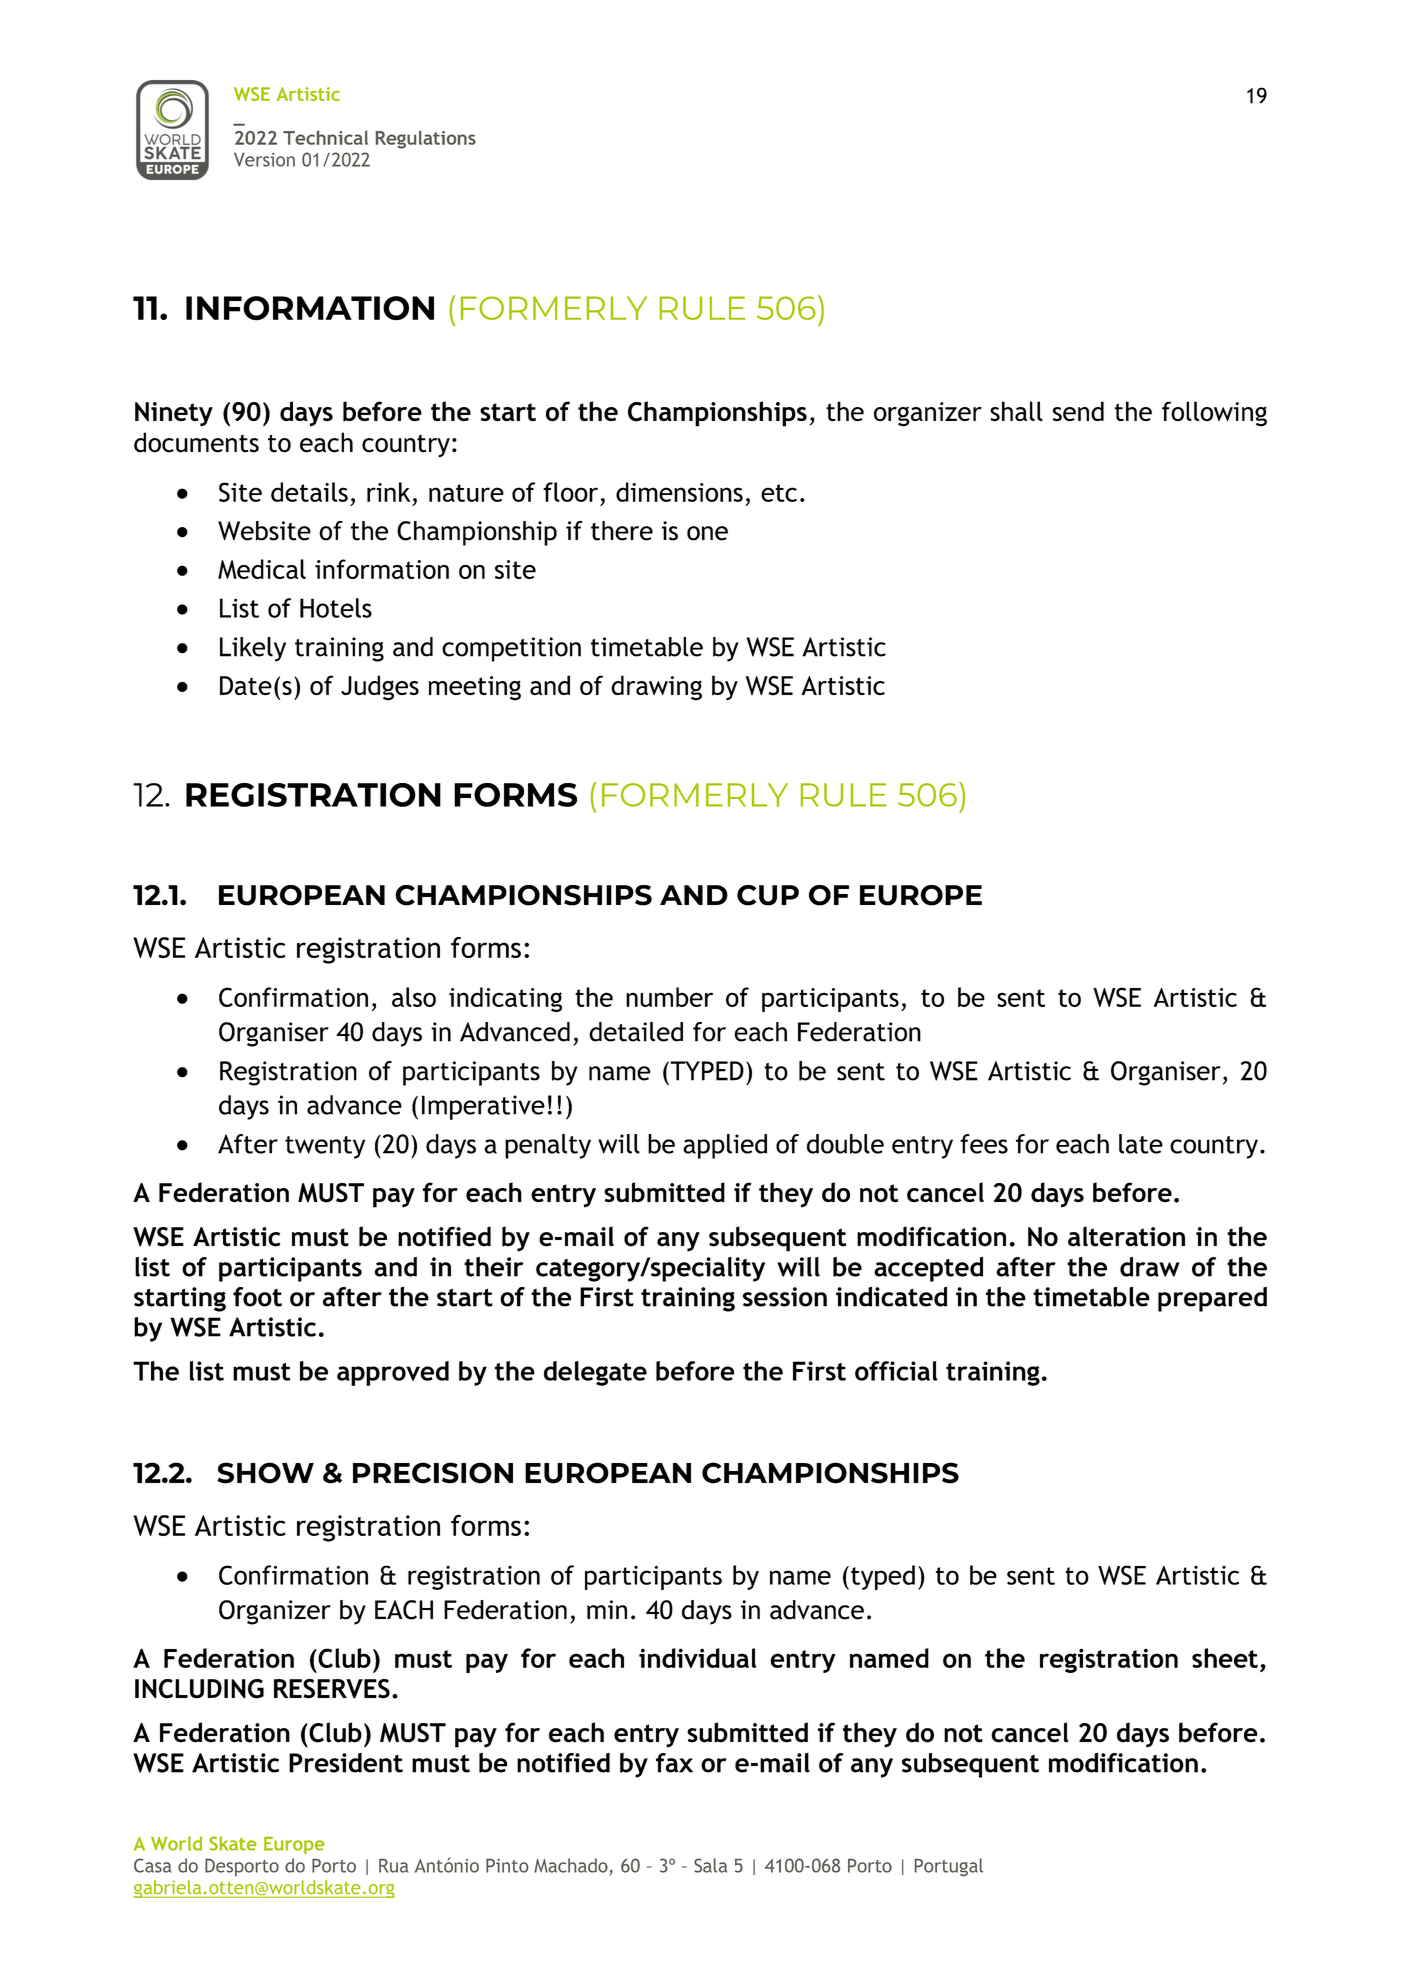 The image size is (1401, 1982). I want to click on send, so click(1078, 411).
